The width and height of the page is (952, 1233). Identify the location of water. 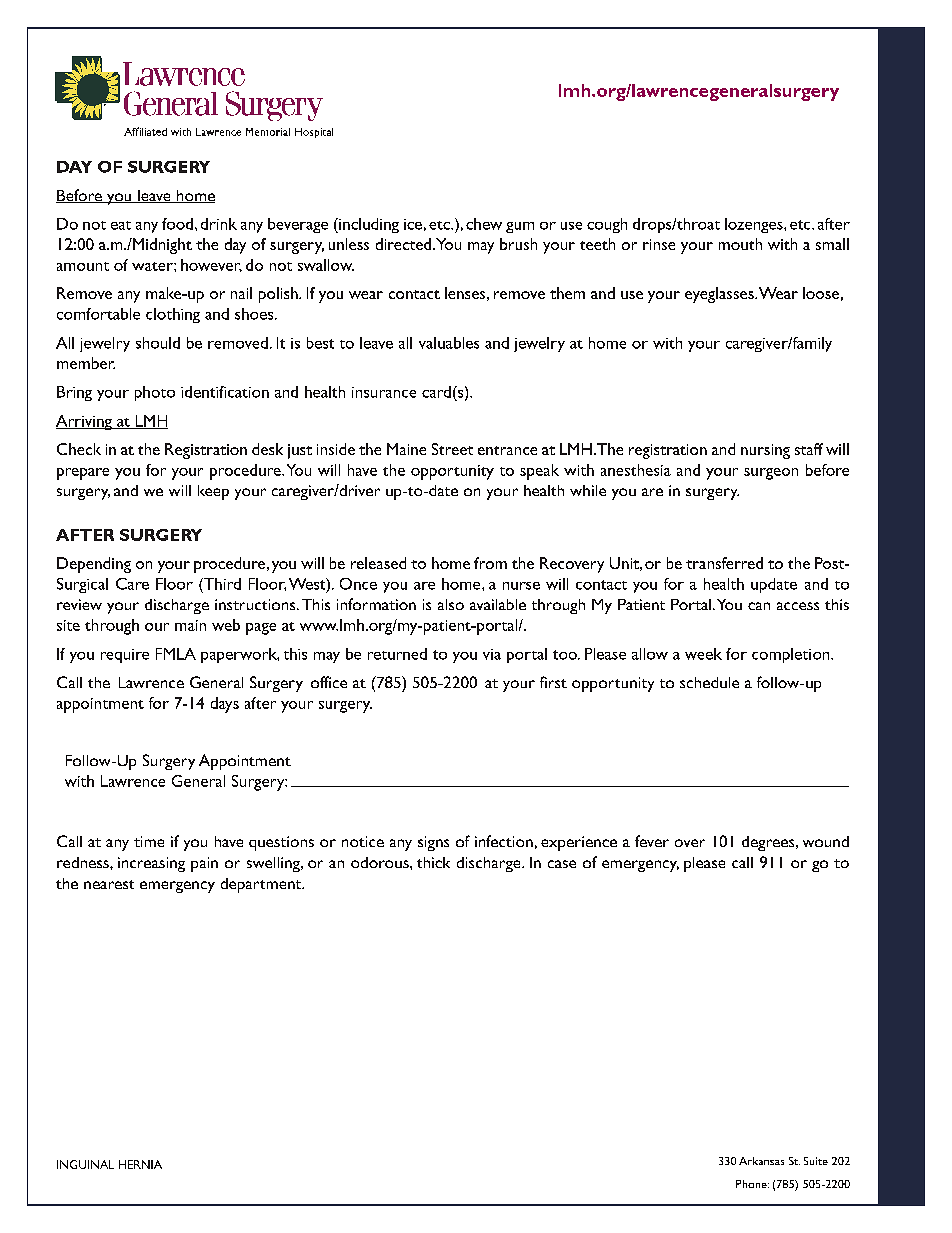
(153, 266).
